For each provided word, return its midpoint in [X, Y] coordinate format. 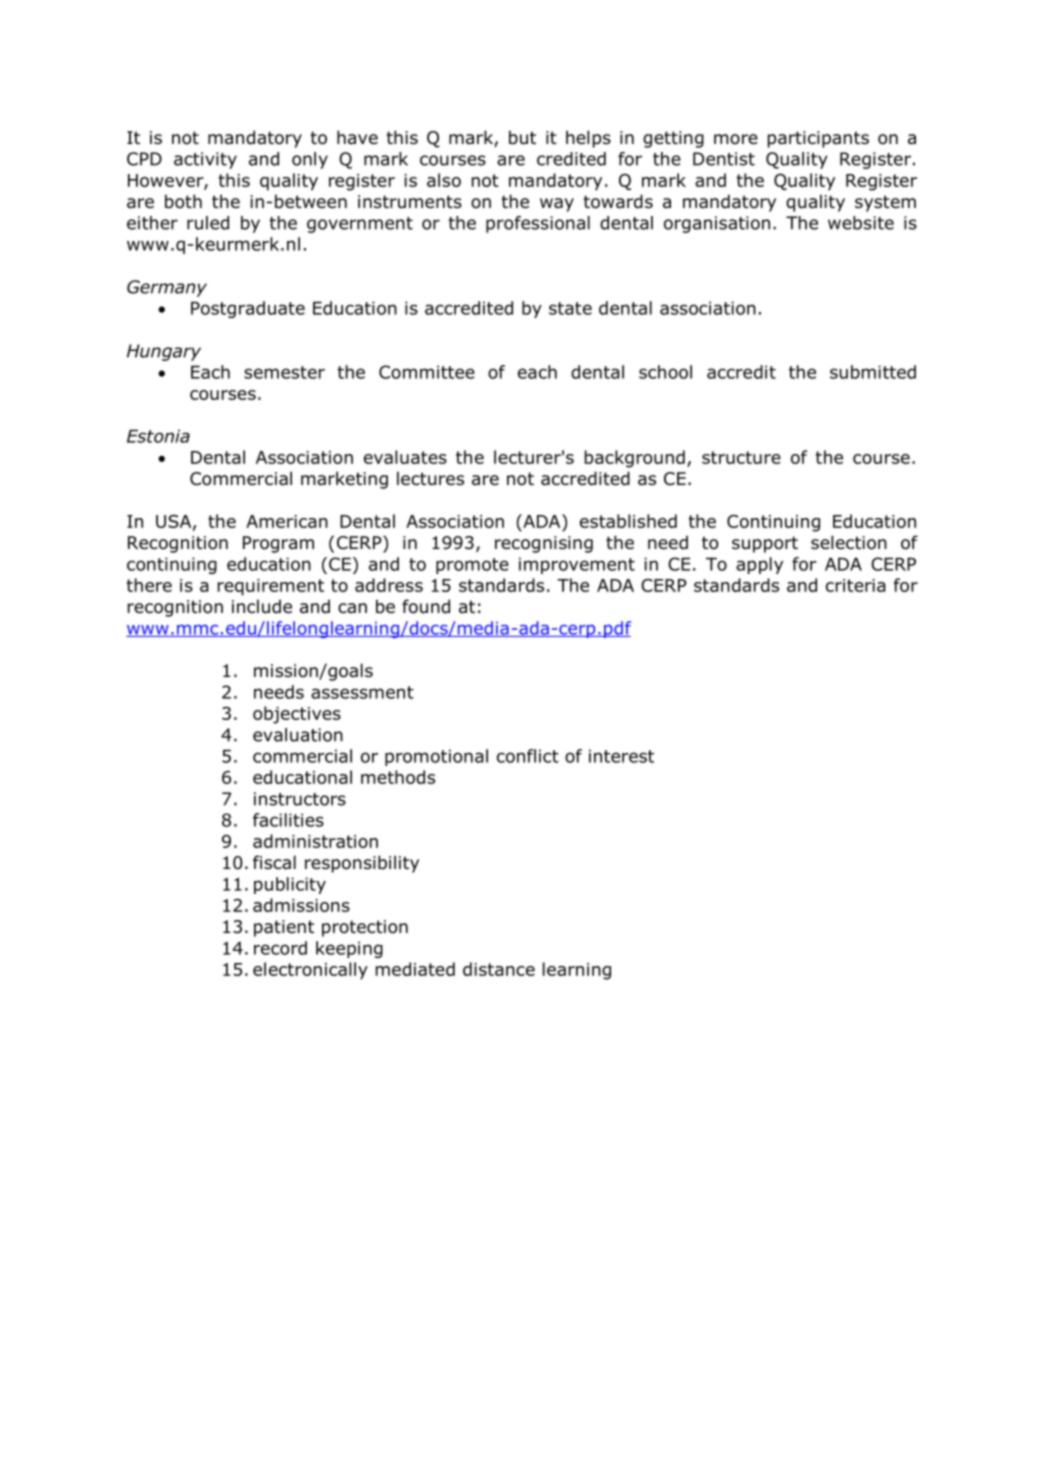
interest [621, 756]
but [522, 137]
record [280, 948]
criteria [856, 585]
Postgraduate [248, 309]
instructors [300, 799]
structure [741, 457]
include [262, 606]
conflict [528, 756]
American [287, 521]
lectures [430, 478]
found [426, 606]
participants [818, 139]
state [570, 308]
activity [205, 160]
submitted [873, 372]
